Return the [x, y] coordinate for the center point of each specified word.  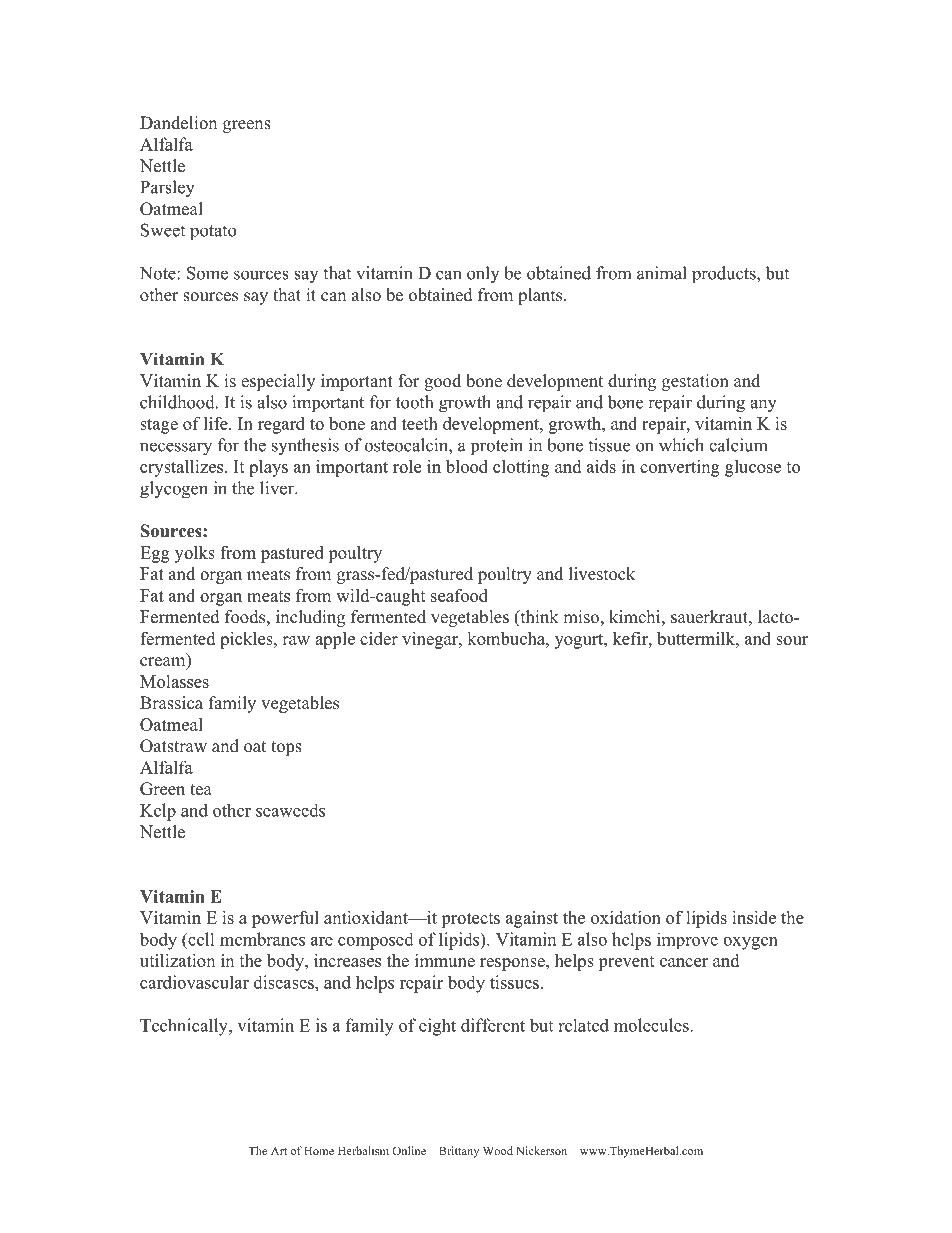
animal [662, 273]
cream [164, 663]
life [217, 423]
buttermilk [697, 638]
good [442, 382]
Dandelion [178, 123]
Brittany [459, 1152]
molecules [652, 1025]
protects [470, 920]
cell [200, 939]
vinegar [431, 640]
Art [279, 1151]
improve [687, 940]
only [483, 274]
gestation [695, 382]
